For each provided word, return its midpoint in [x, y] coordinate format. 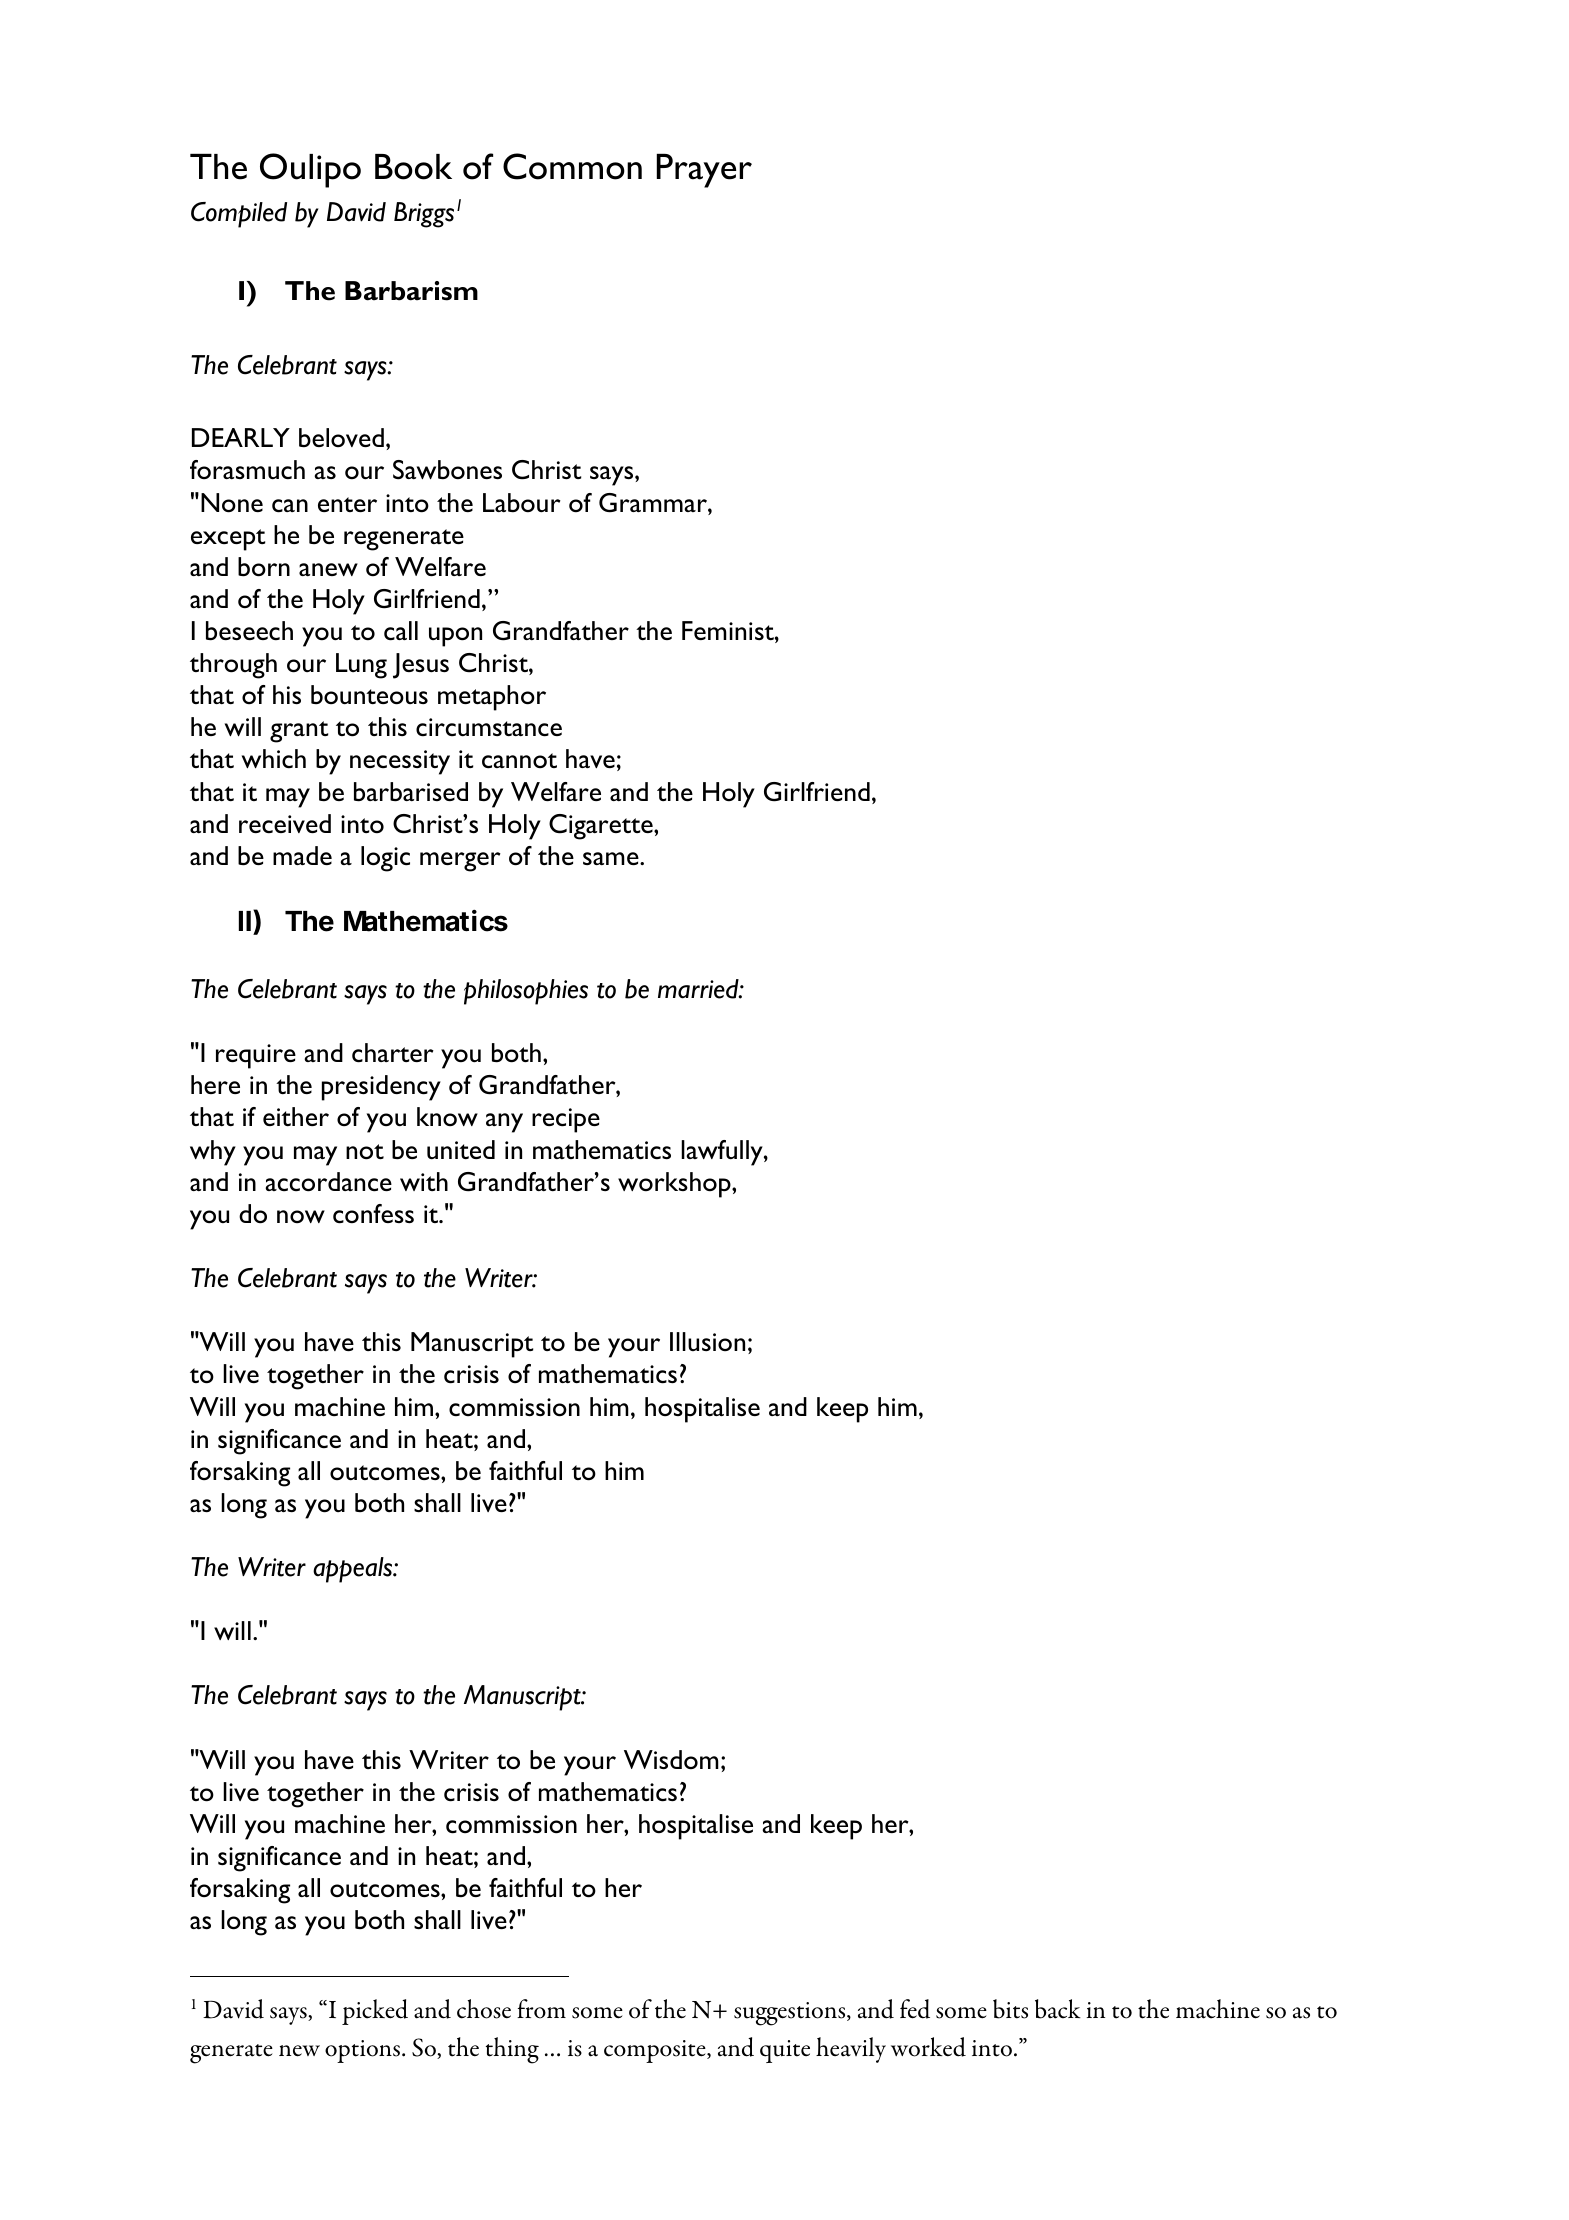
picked [375, 2012]
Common [572, 166]
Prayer [704, 171]
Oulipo [310, 170]
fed [915, 2009]
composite [656, 2051]
